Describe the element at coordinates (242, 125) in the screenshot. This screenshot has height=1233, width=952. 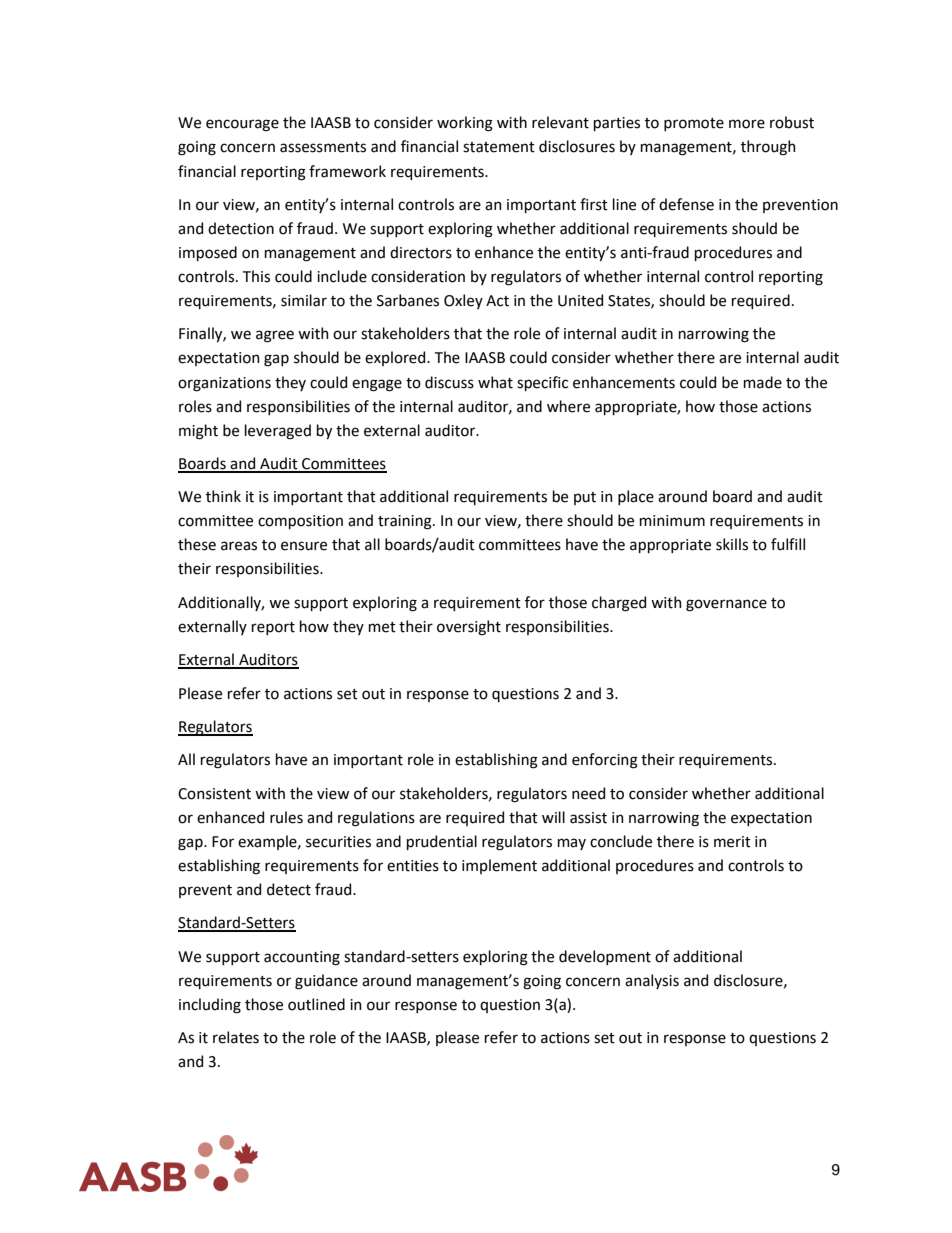
I see `encourage` at that location.
